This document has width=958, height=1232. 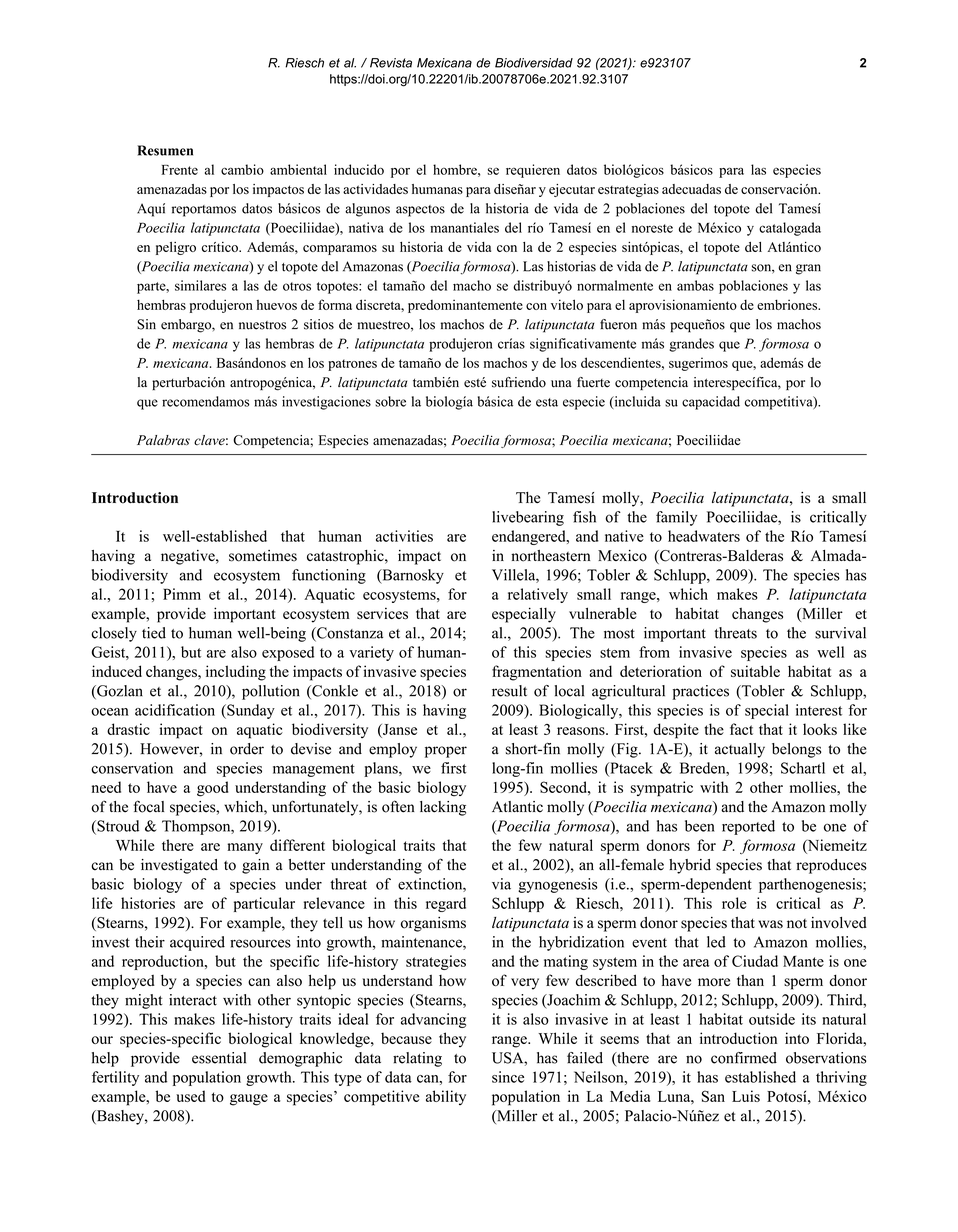 What do you see at coordinates (695, 285) in the document?
I see `ambas` at bounding box center [695, 285].
